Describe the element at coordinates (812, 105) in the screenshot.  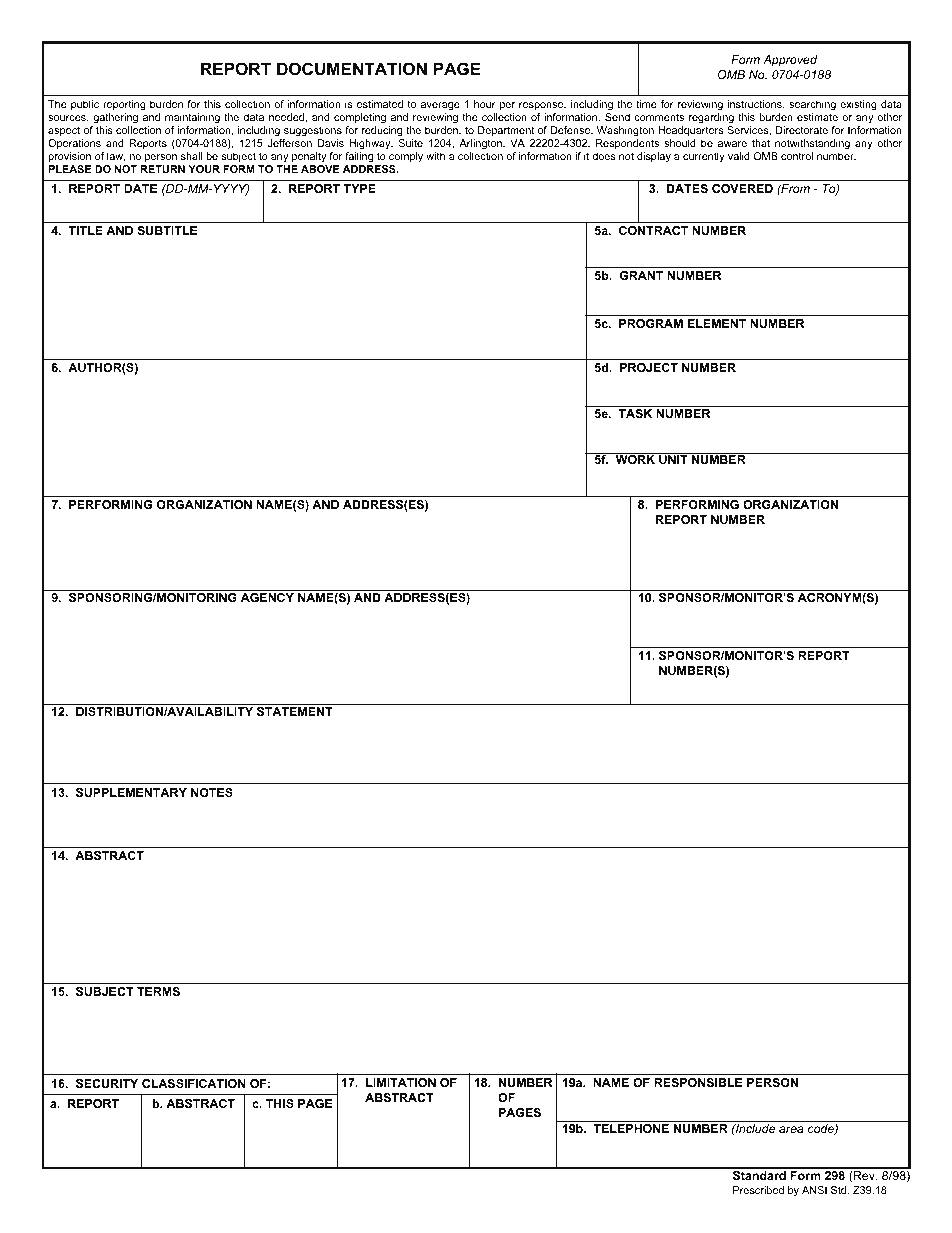
I see `searching` at that location.
